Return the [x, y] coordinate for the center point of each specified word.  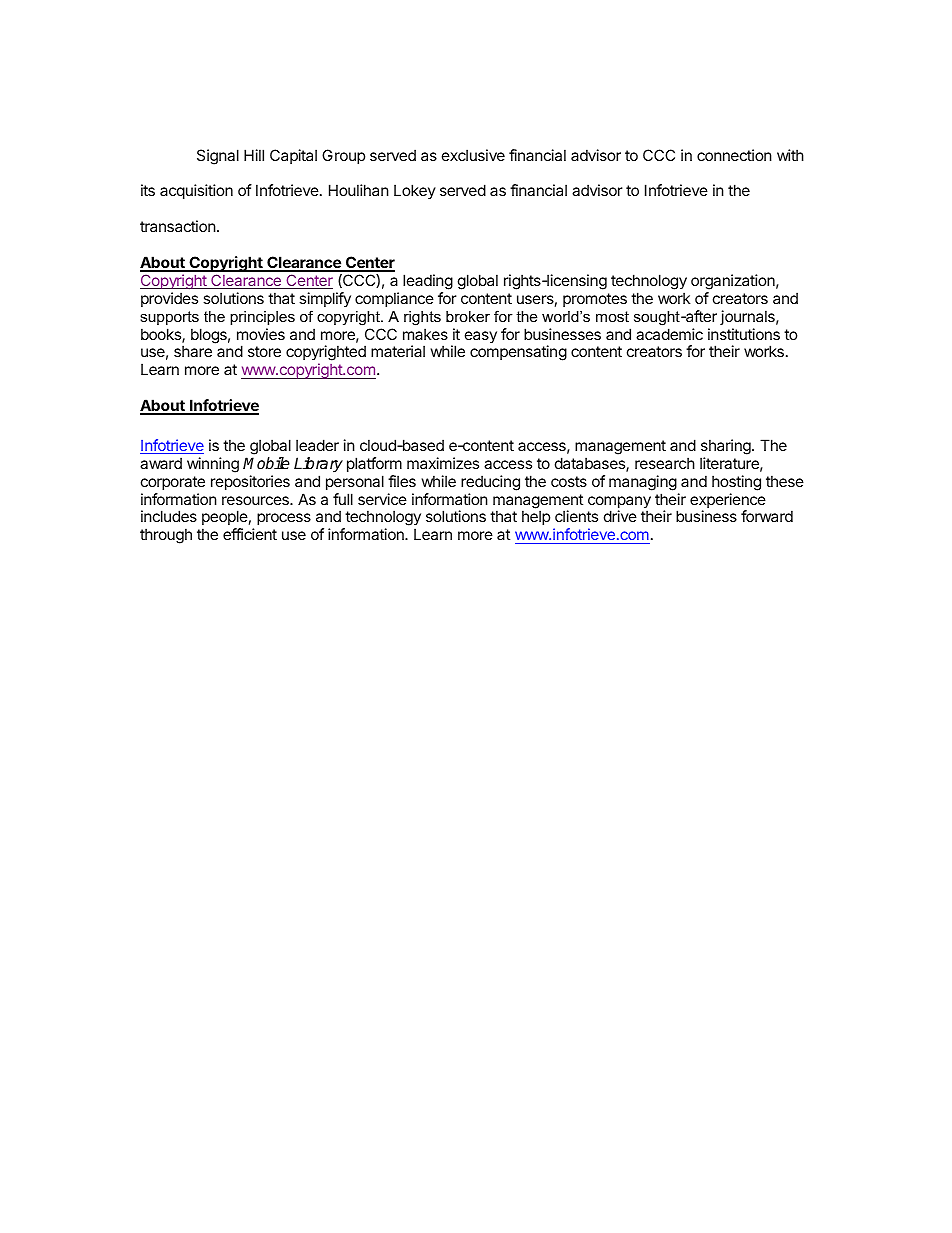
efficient [250, 534]
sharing [727, 447]
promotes [595, 300]
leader [317, 445]
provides [169, 299]
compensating [518, 353]
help [536, 517]
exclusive [473, 155]
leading [428, 282]
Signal [218, 157]
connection [734, 155]
